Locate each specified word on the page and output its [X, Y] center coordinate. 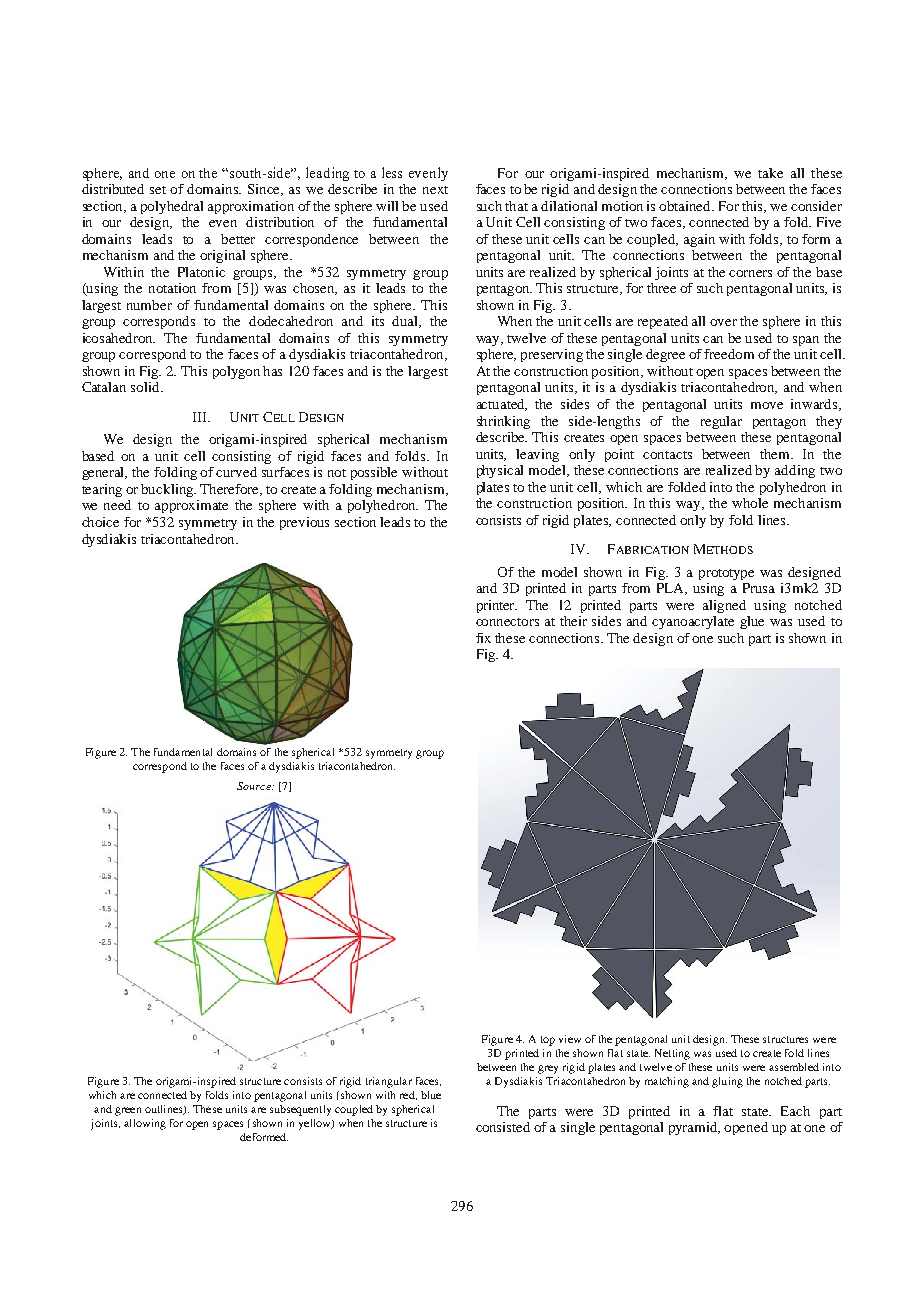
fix [483, 638]
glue [752, 622]
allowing [145, 1124]
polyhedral [172, 207]
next [435, 190]
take [770, 173]
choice [100, 522]
